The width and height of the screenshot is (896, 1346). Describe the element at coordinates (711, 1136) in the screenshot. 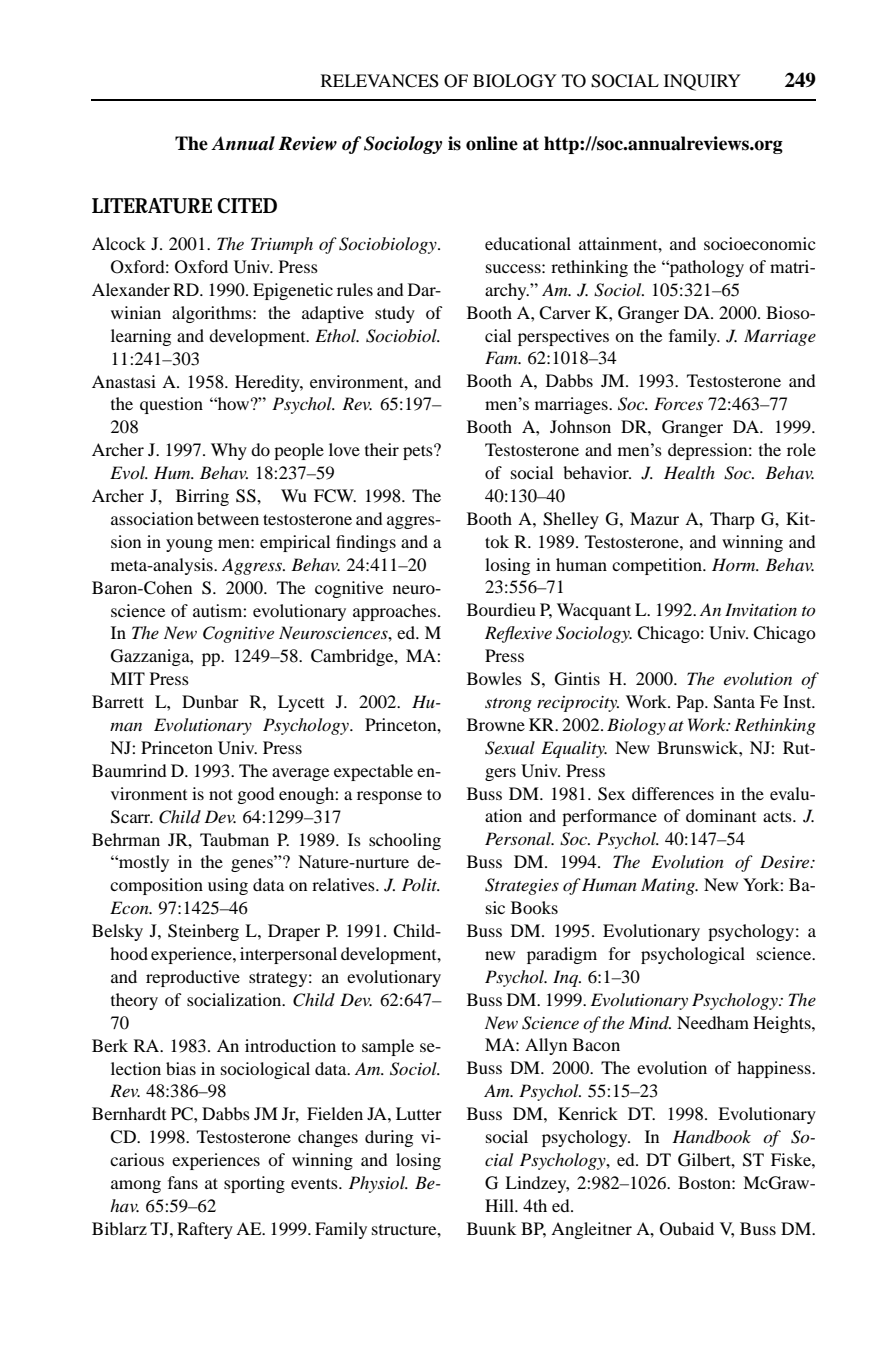

I see `Handbook` at that location.
